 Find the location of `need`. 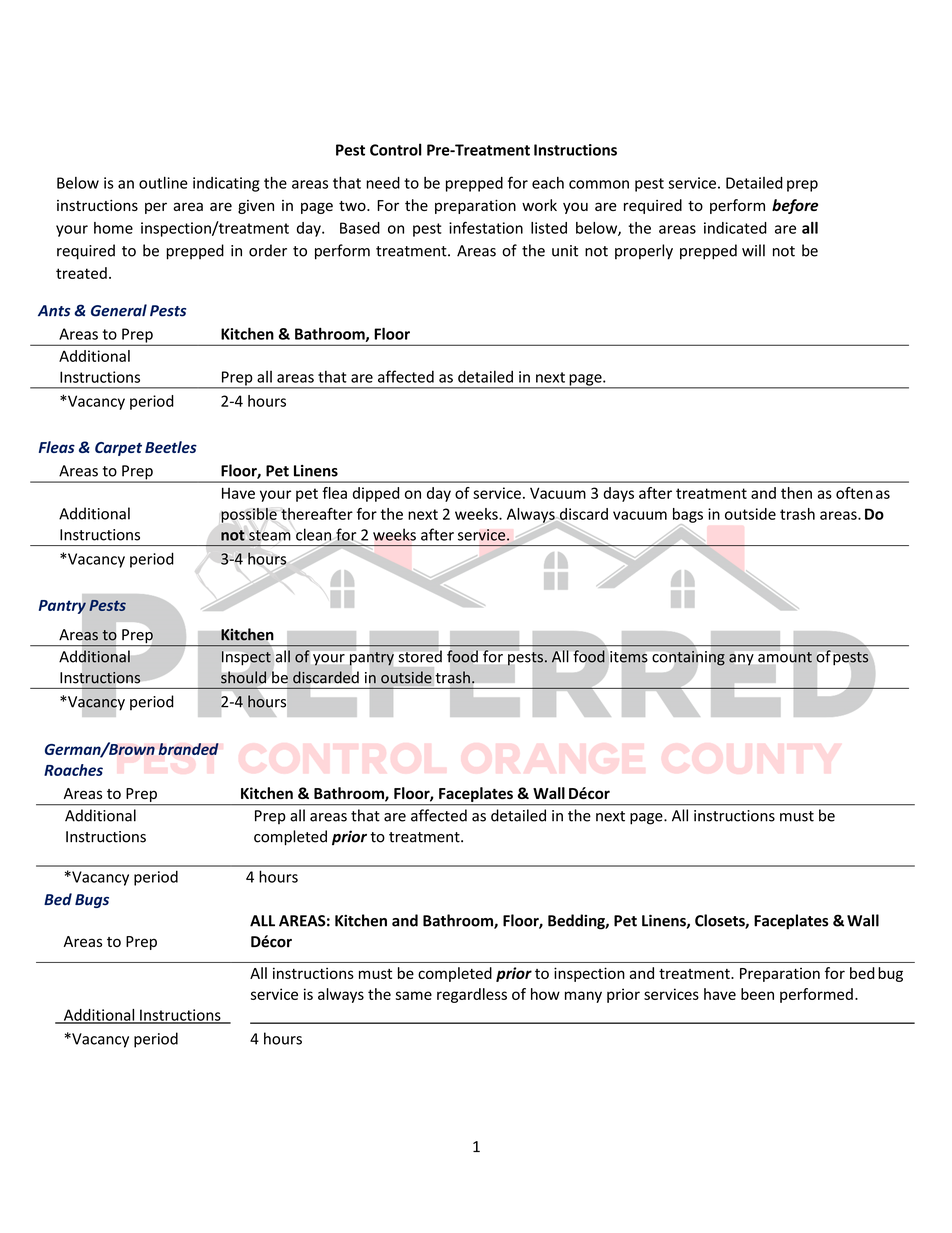

need is located at coordinates (383, 183).
